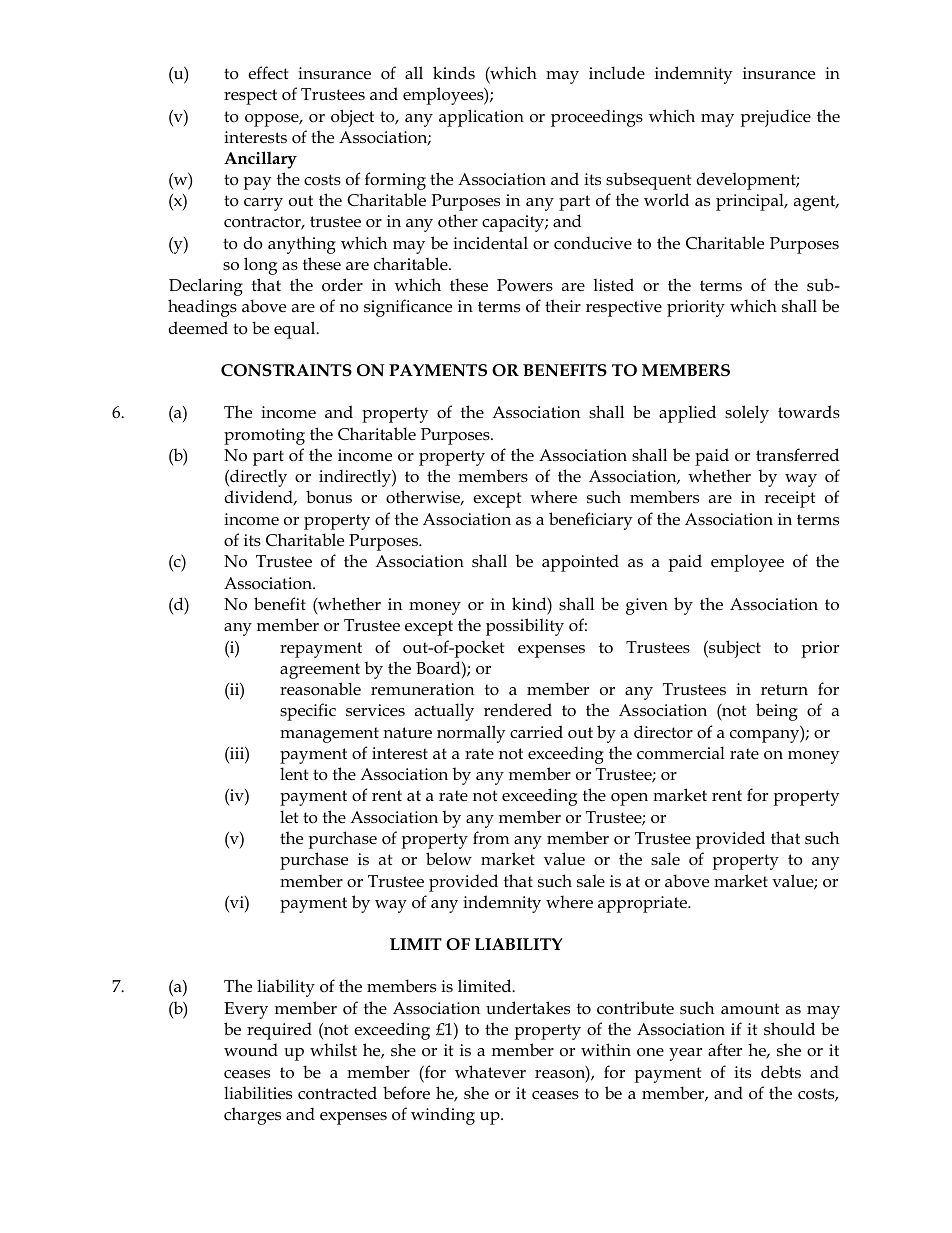 This screenshot has height=1233, width=952. What do you see at coordinates (614, 284) in the screenshot?
I see `listed` at bounding box center [614, 284].
